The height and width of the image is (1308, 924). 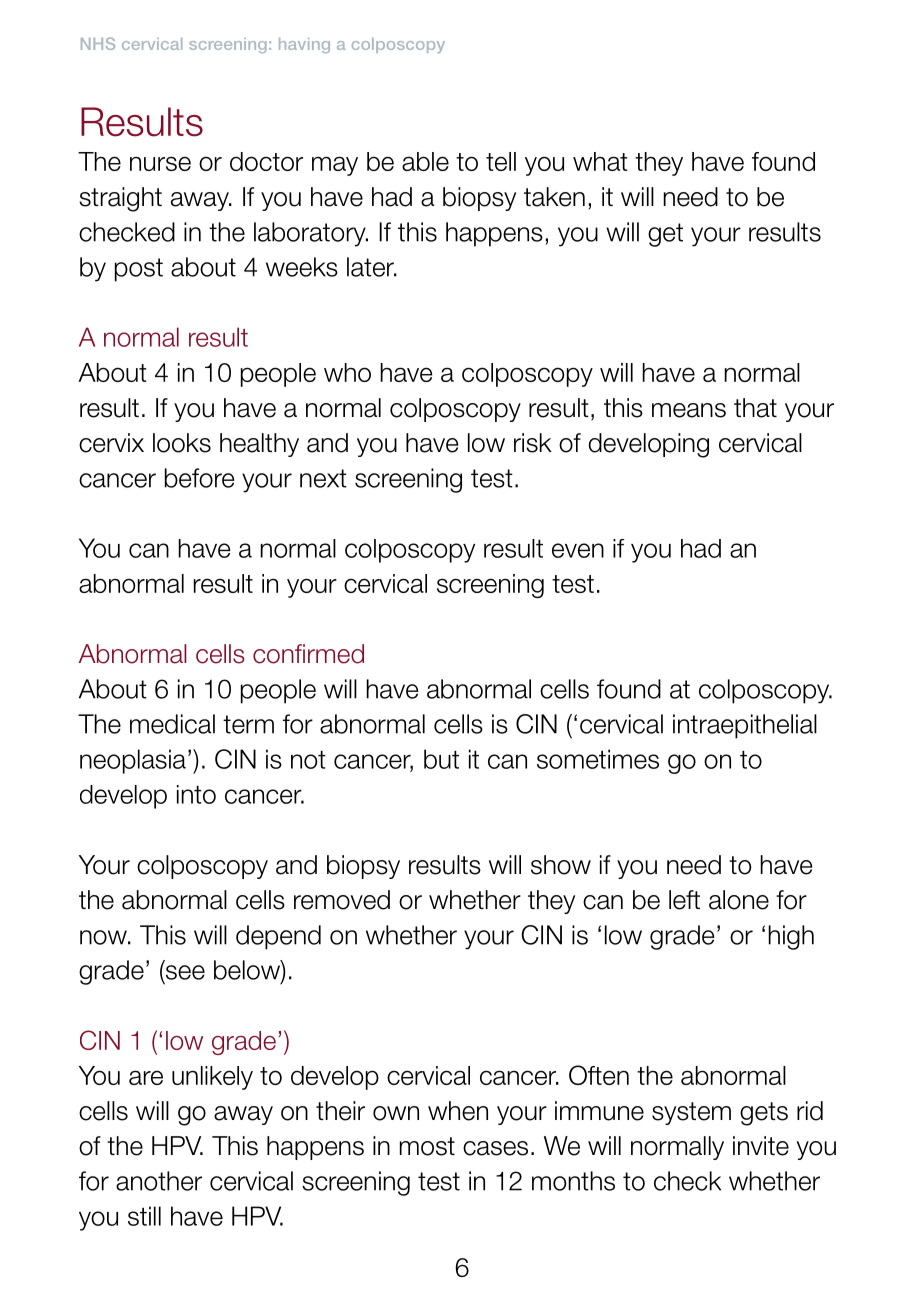 I want to click on medical, so click(x=172, y=724).
